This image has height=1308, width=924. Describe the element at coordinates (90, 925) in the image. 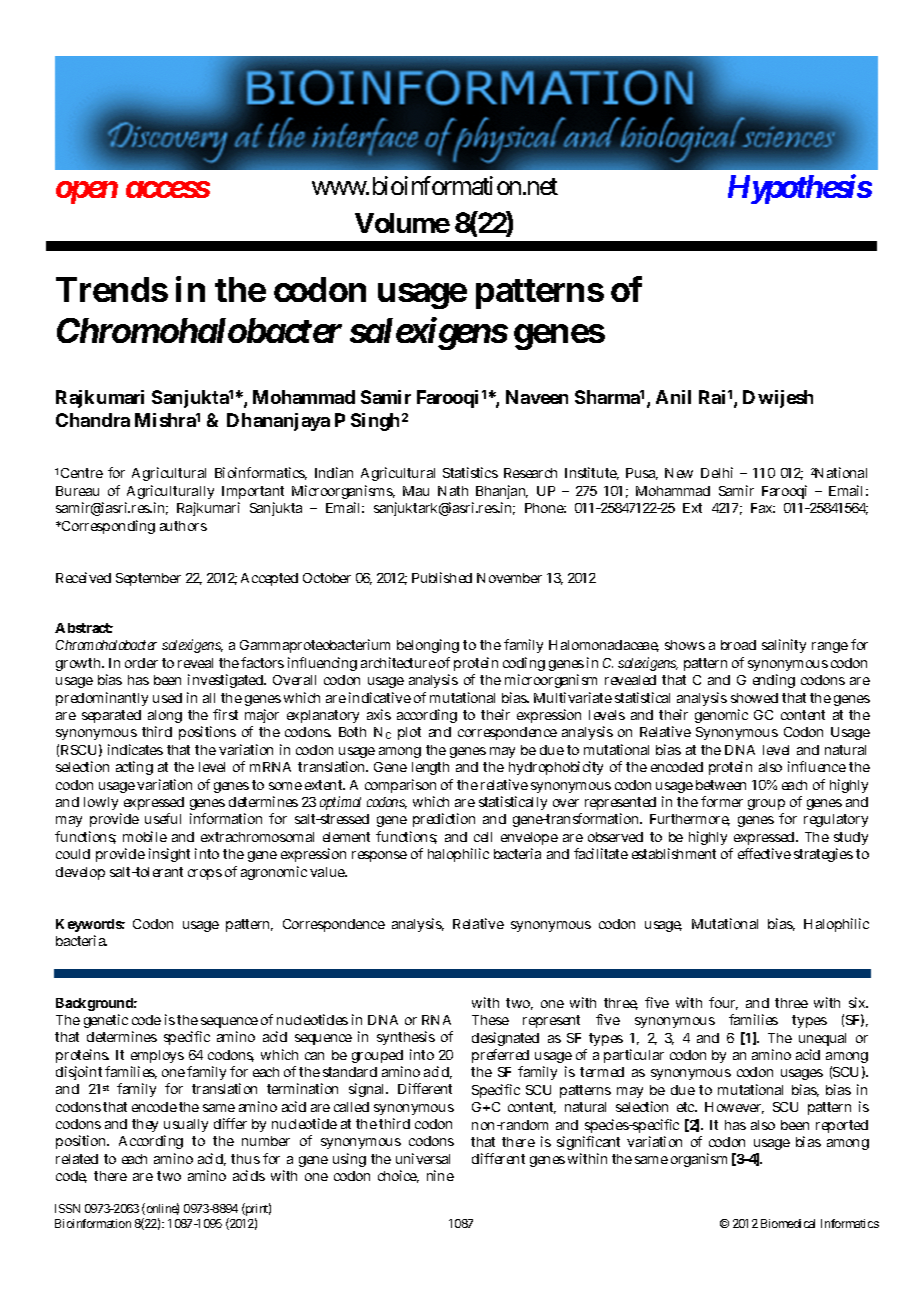

I see `Keywords` at that location.
